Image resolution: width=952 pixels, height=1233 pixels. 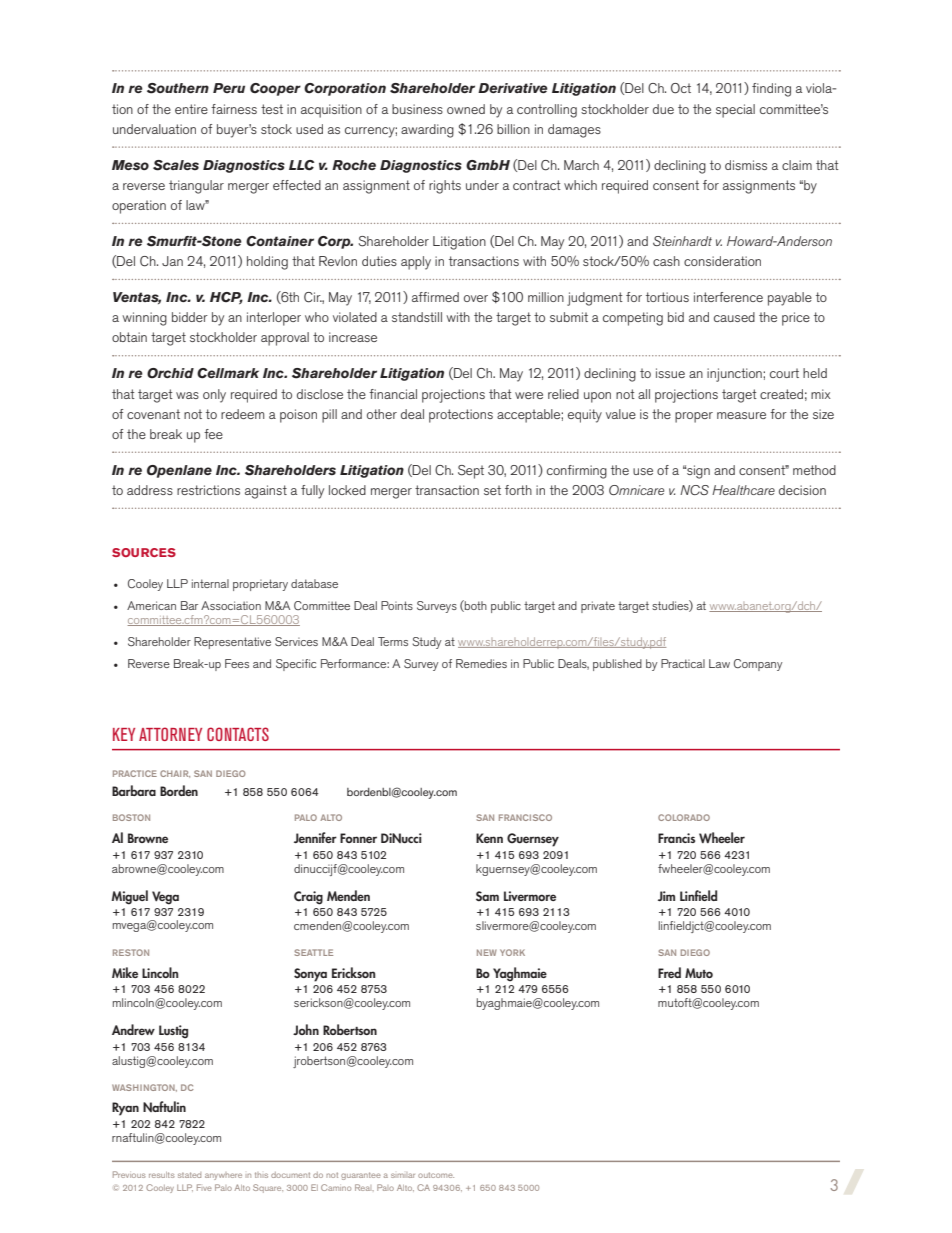 I want to click on Company, so click(x=758, y=665).
